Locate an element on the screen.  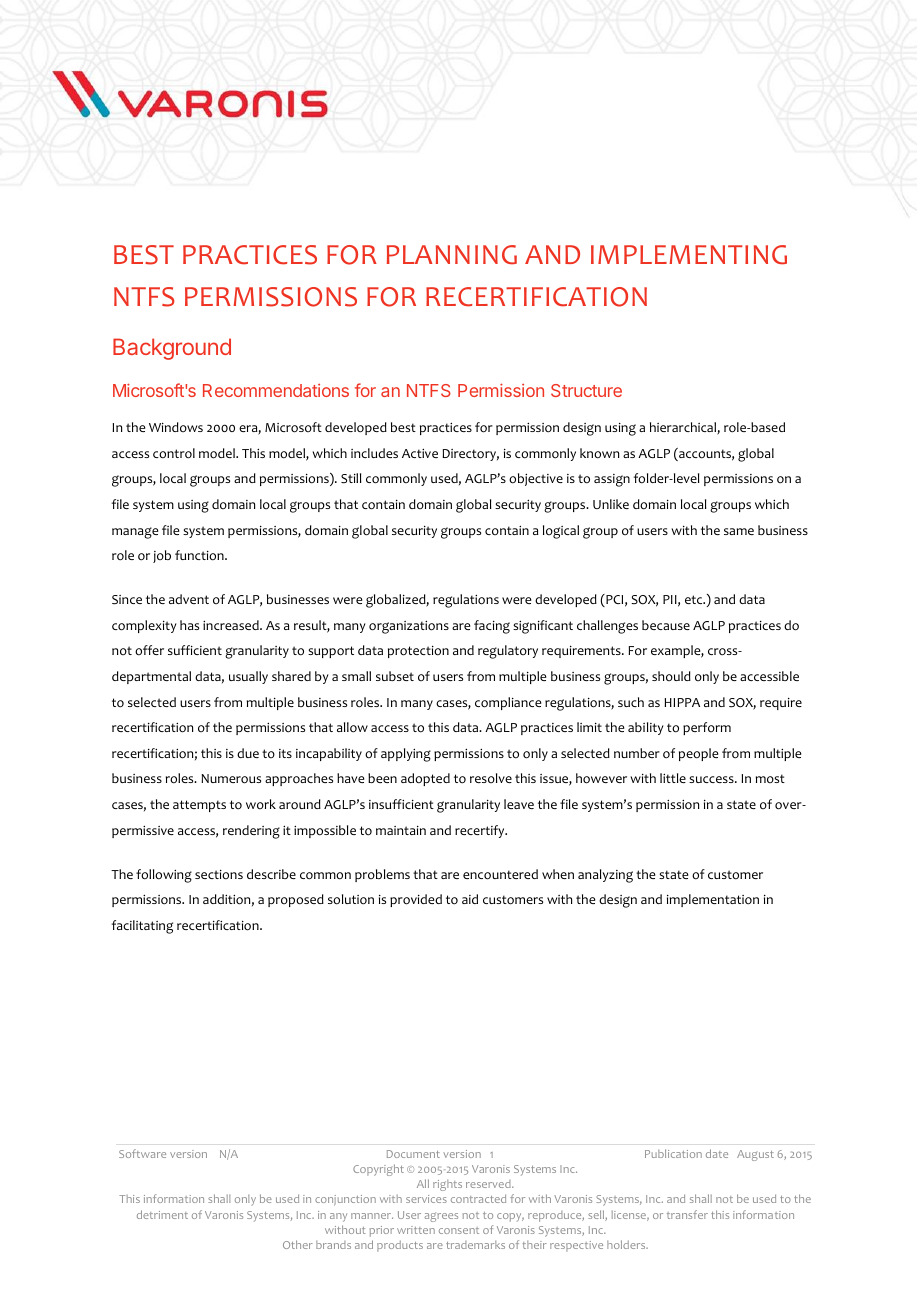
Background is located at coordinates (172, 349).
